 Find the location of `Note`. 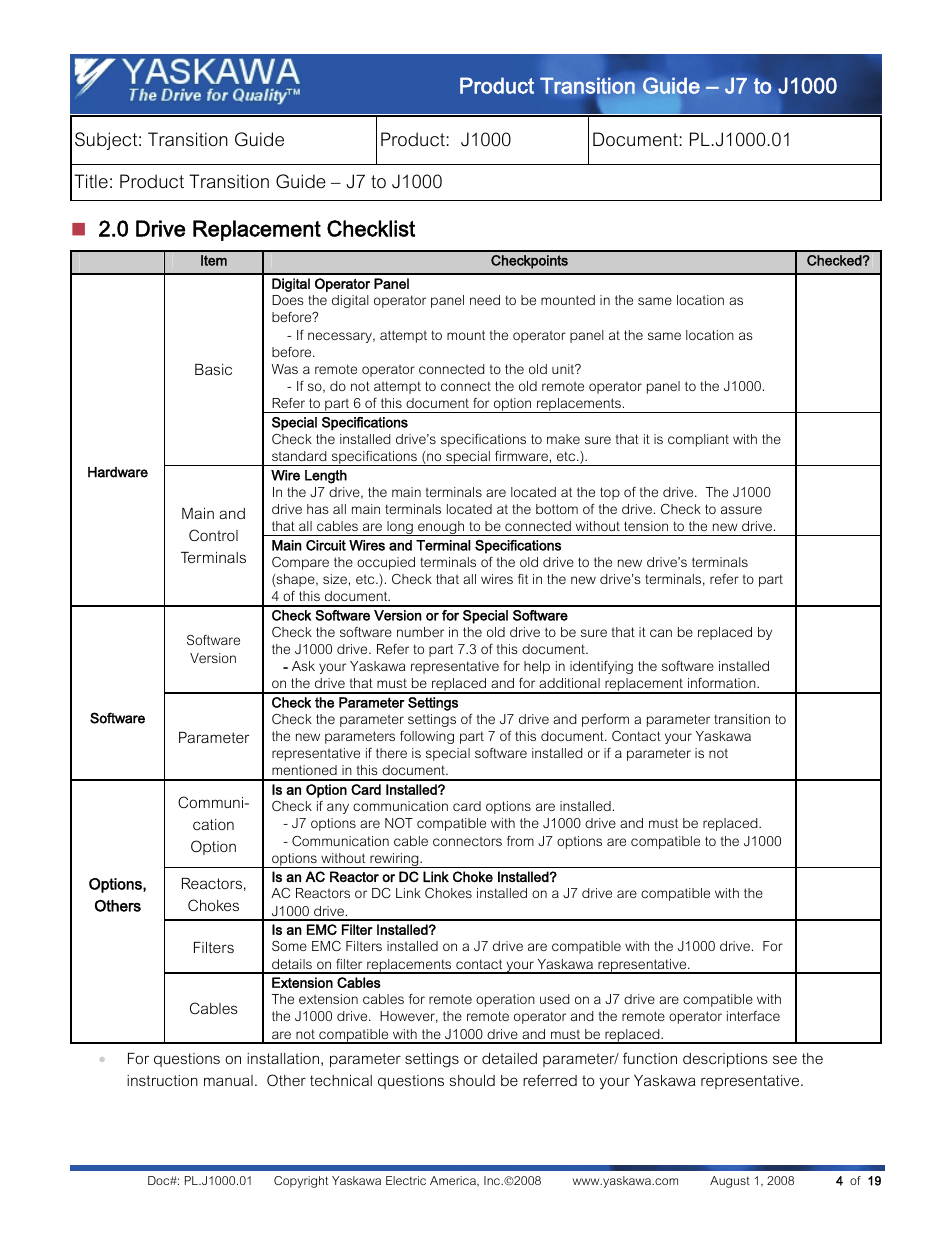

Note is located at coordinates (815, 85).
